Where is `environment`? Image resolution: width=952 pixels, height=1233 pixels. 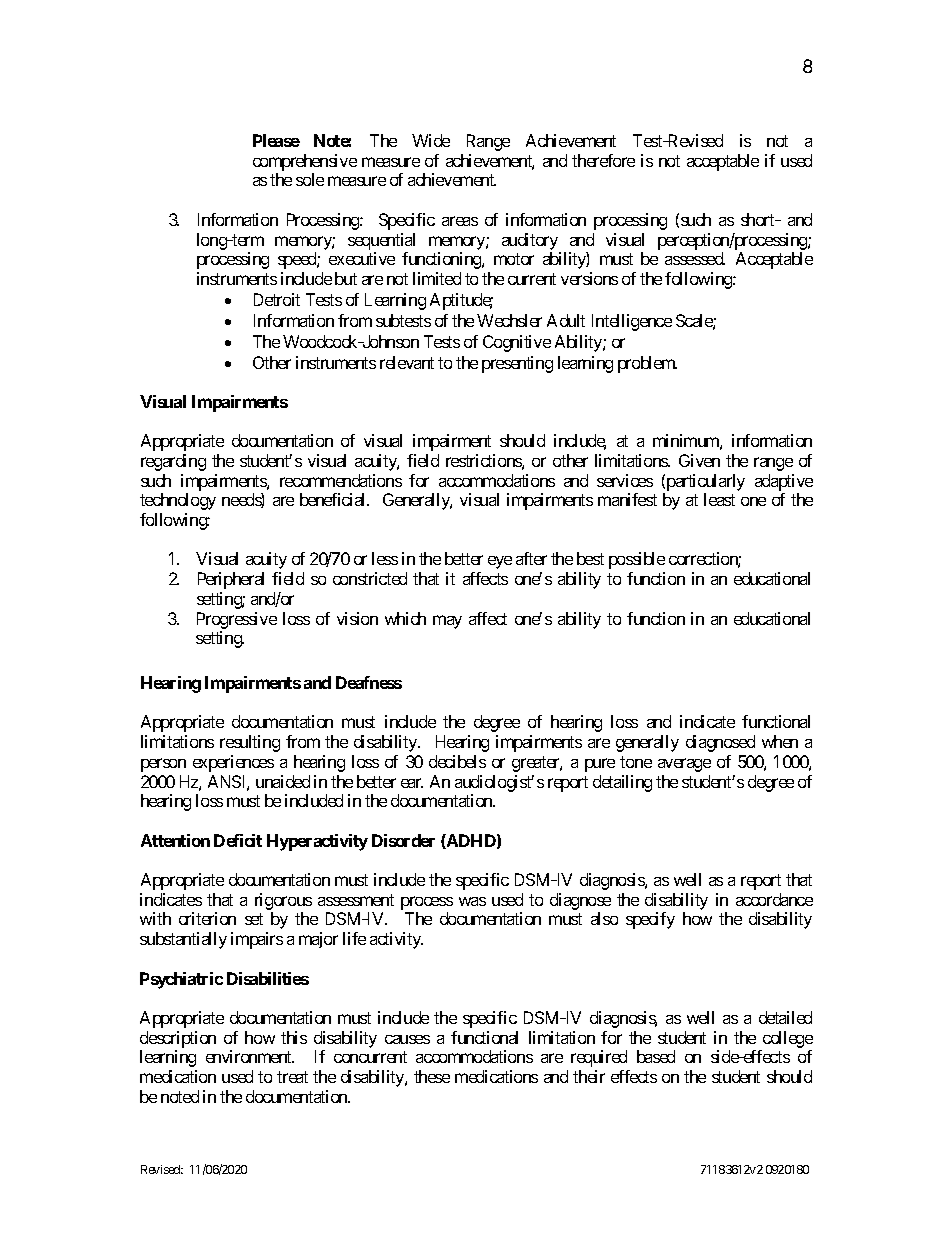 environment is located at coordinates (250, 1056).
